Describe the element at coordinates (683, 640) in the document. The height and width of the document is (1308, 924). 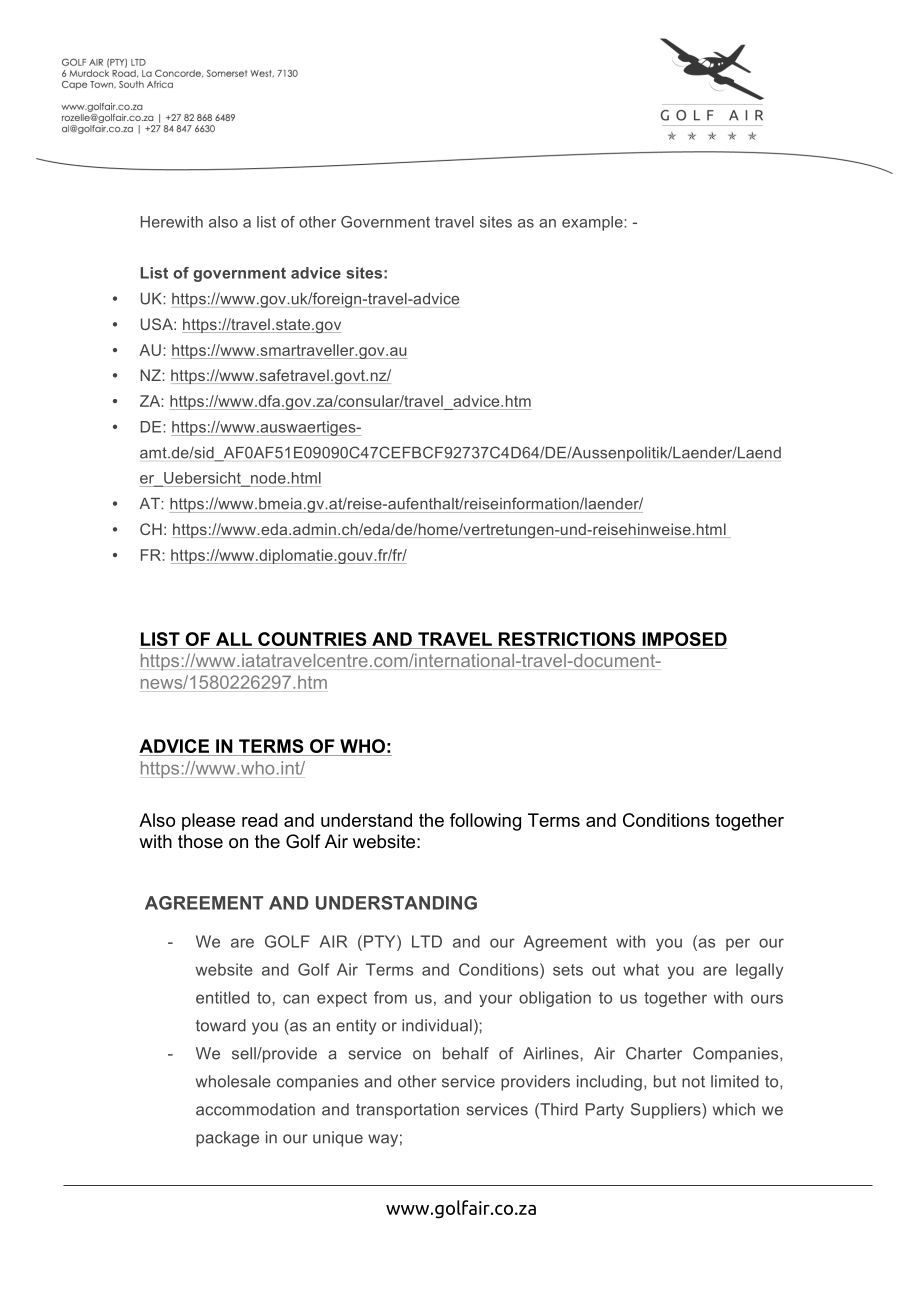
I see `IMPOSED` at that location.
